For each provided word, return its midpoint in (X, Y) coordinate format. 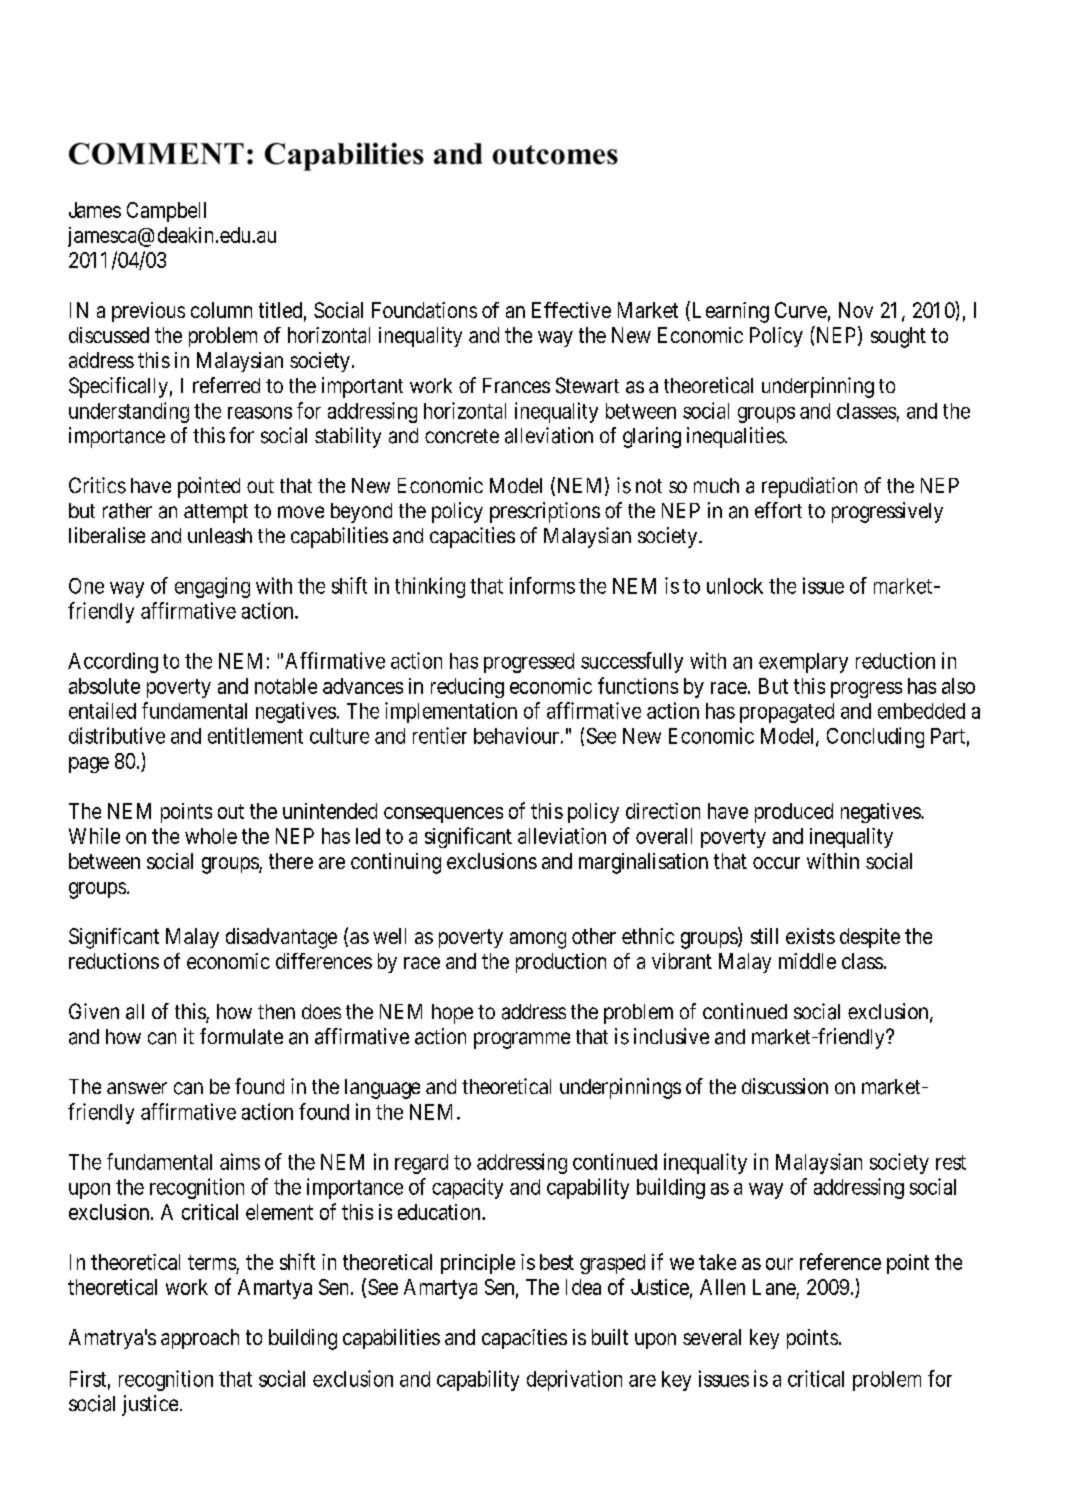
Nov (856, 310)
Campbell (166, 212)
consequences (443, 815)
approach (200, 1339)
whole (211, 836)
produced (794, 813)
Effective (571, 310)
